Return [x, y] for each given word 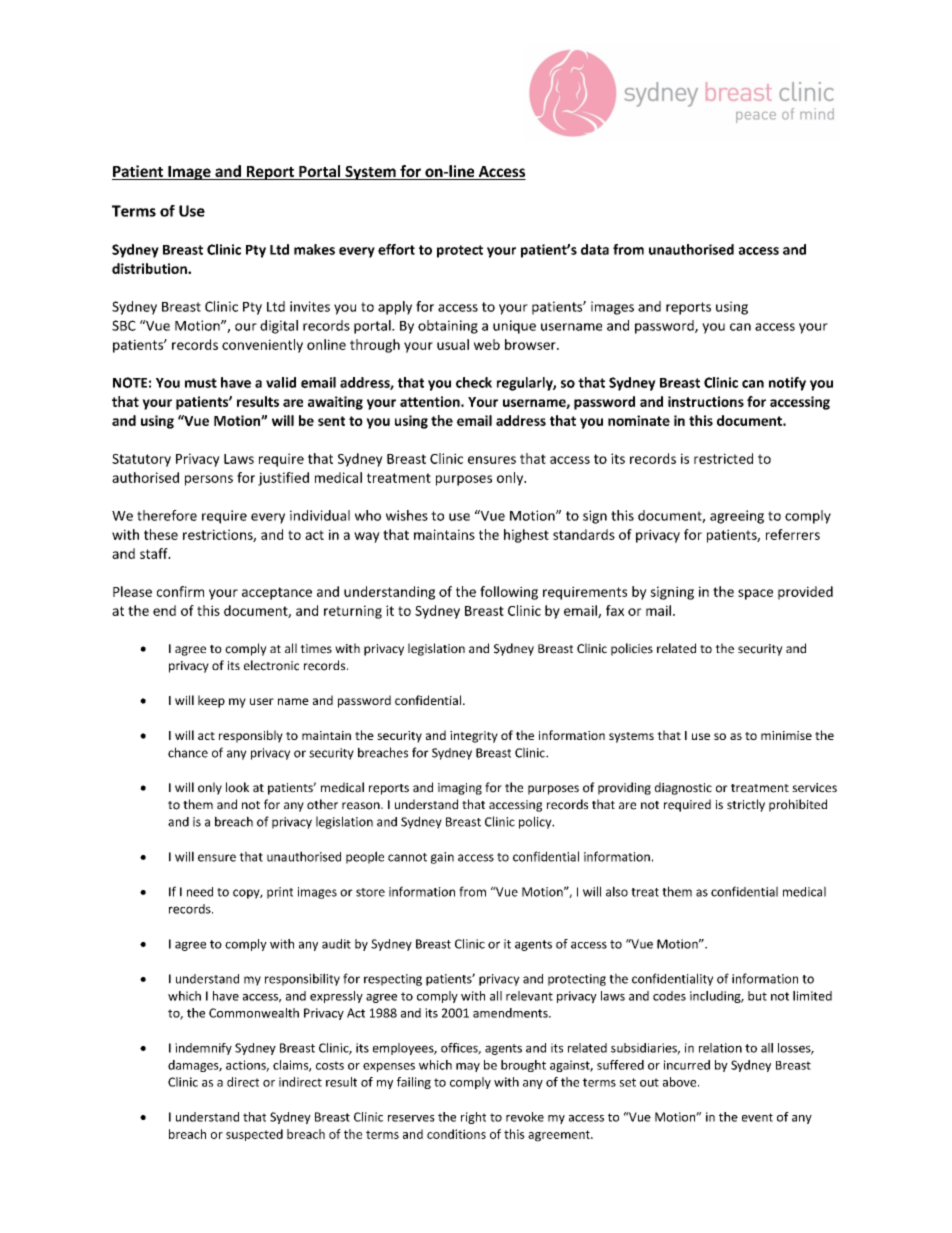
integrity [474, 737]
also [617, 891]
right [473, 1118]
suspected [254, 1135]
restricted [723, 458]
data [595, 249]
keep [211, 701]
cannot [407, 857]
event [757, 1117]
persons [209, 480]
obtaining [448, 327]
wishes [407, 515]
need [200, 892]
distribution [150, 268]
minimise [786, 735]
